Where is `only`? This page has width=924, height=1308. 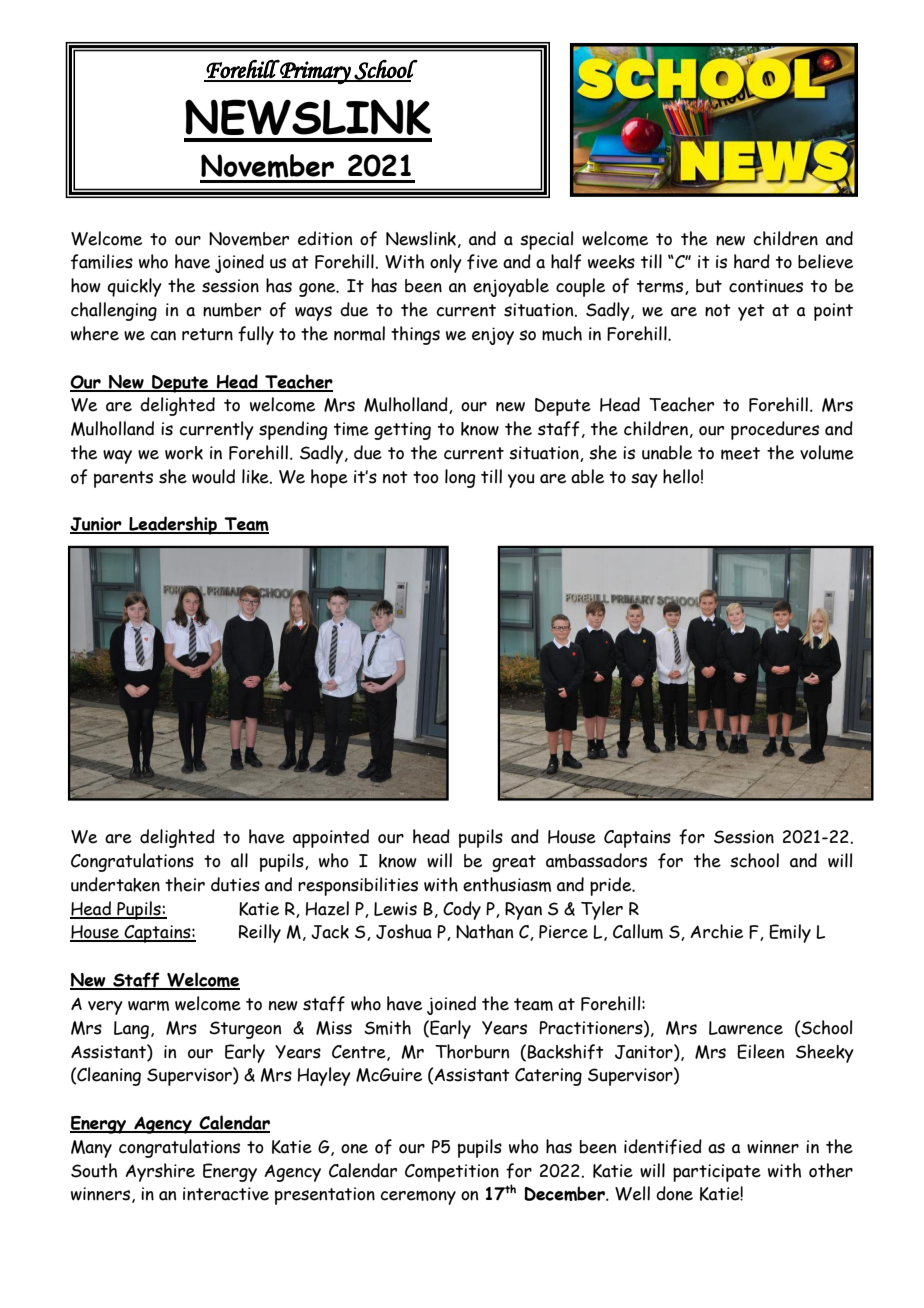
only is located at coordinates (446, 263).
